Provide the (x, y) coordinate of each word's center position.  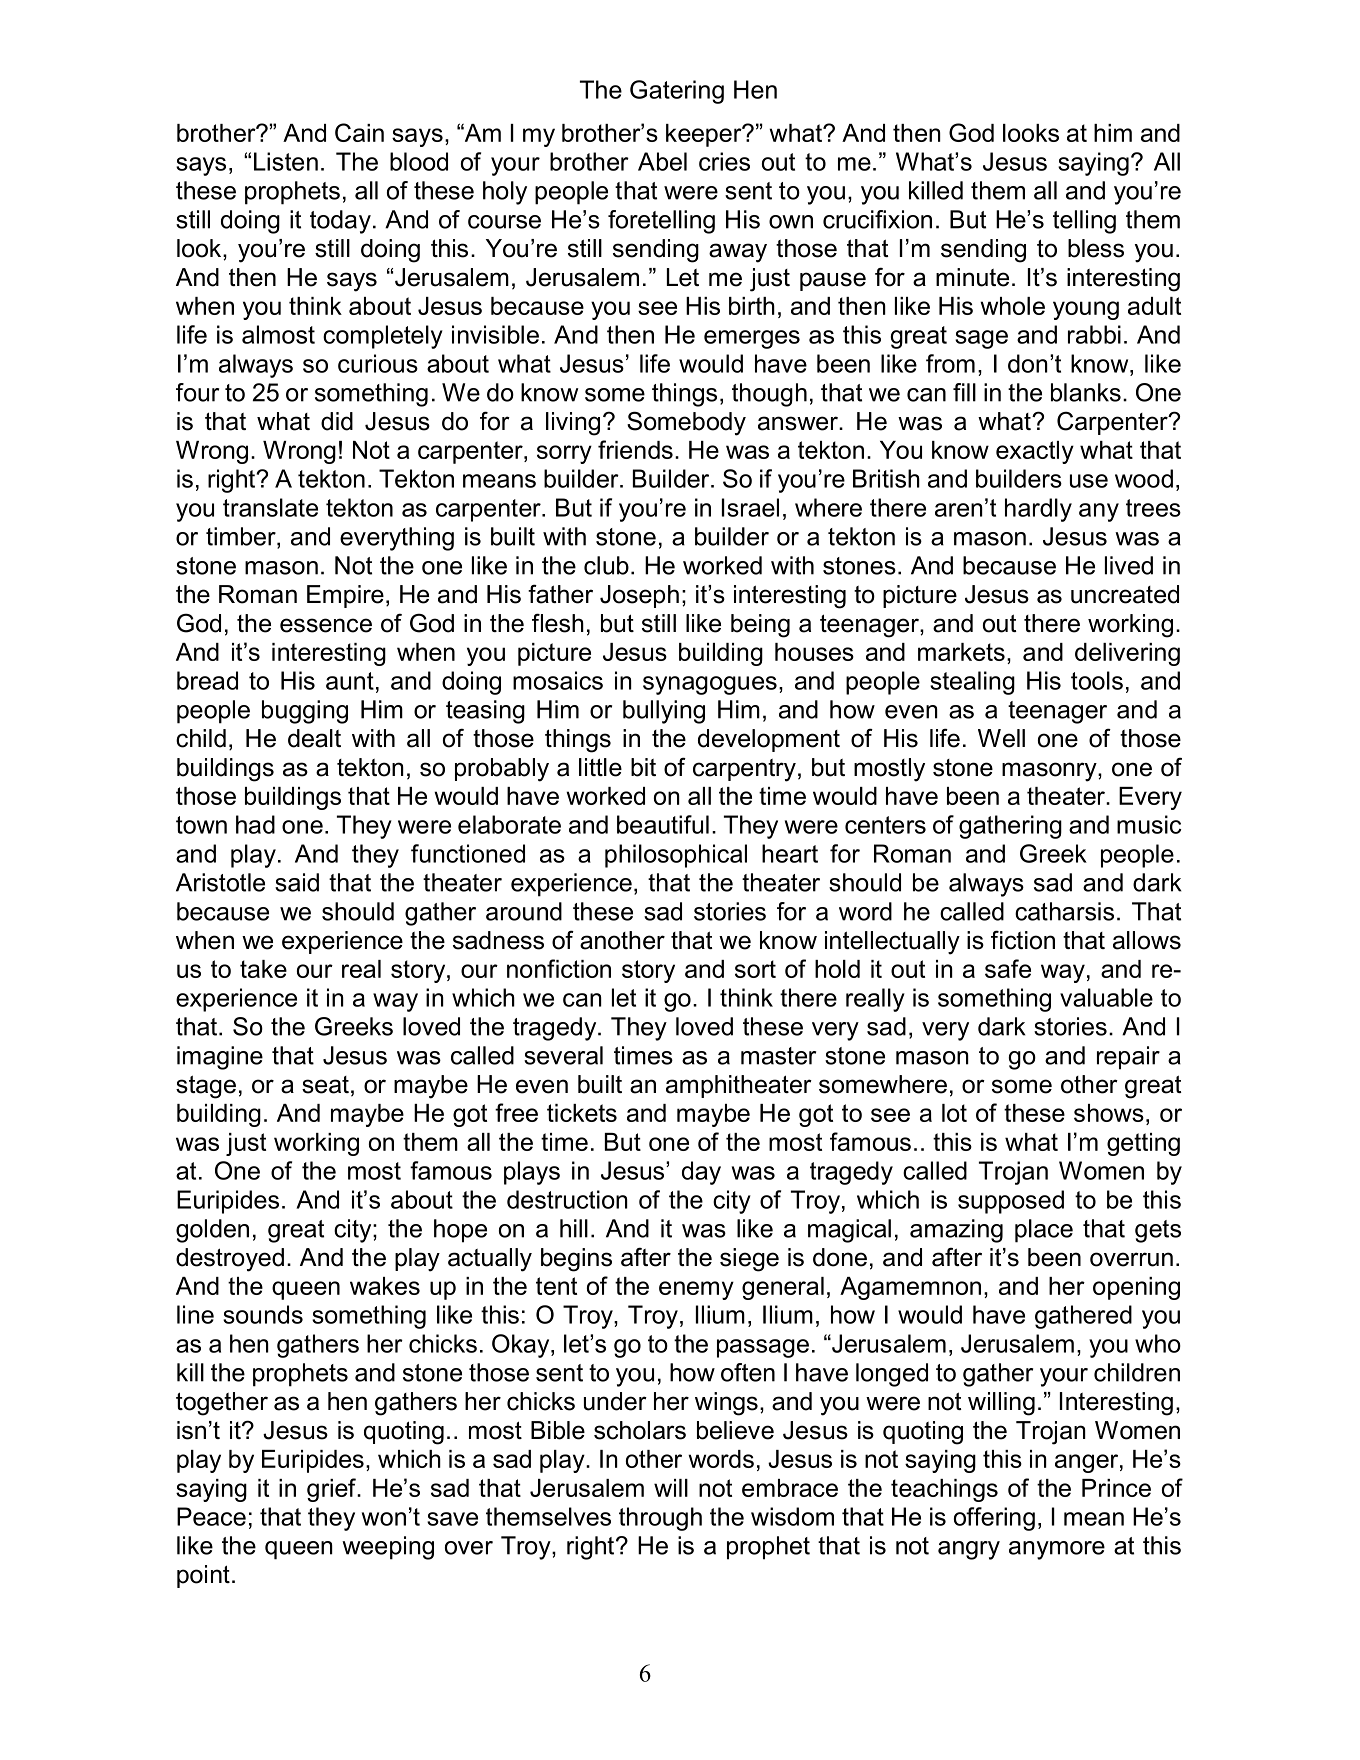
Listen (286, 161)
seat (325, 1085)
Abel (662, 161)
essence (326, 625)
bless (1096, 248)
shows (1109, 1113)
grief (332, 1490)
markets (961, 652)
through (660, 1519)
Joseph (639, 596)
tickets (582, 1113)
